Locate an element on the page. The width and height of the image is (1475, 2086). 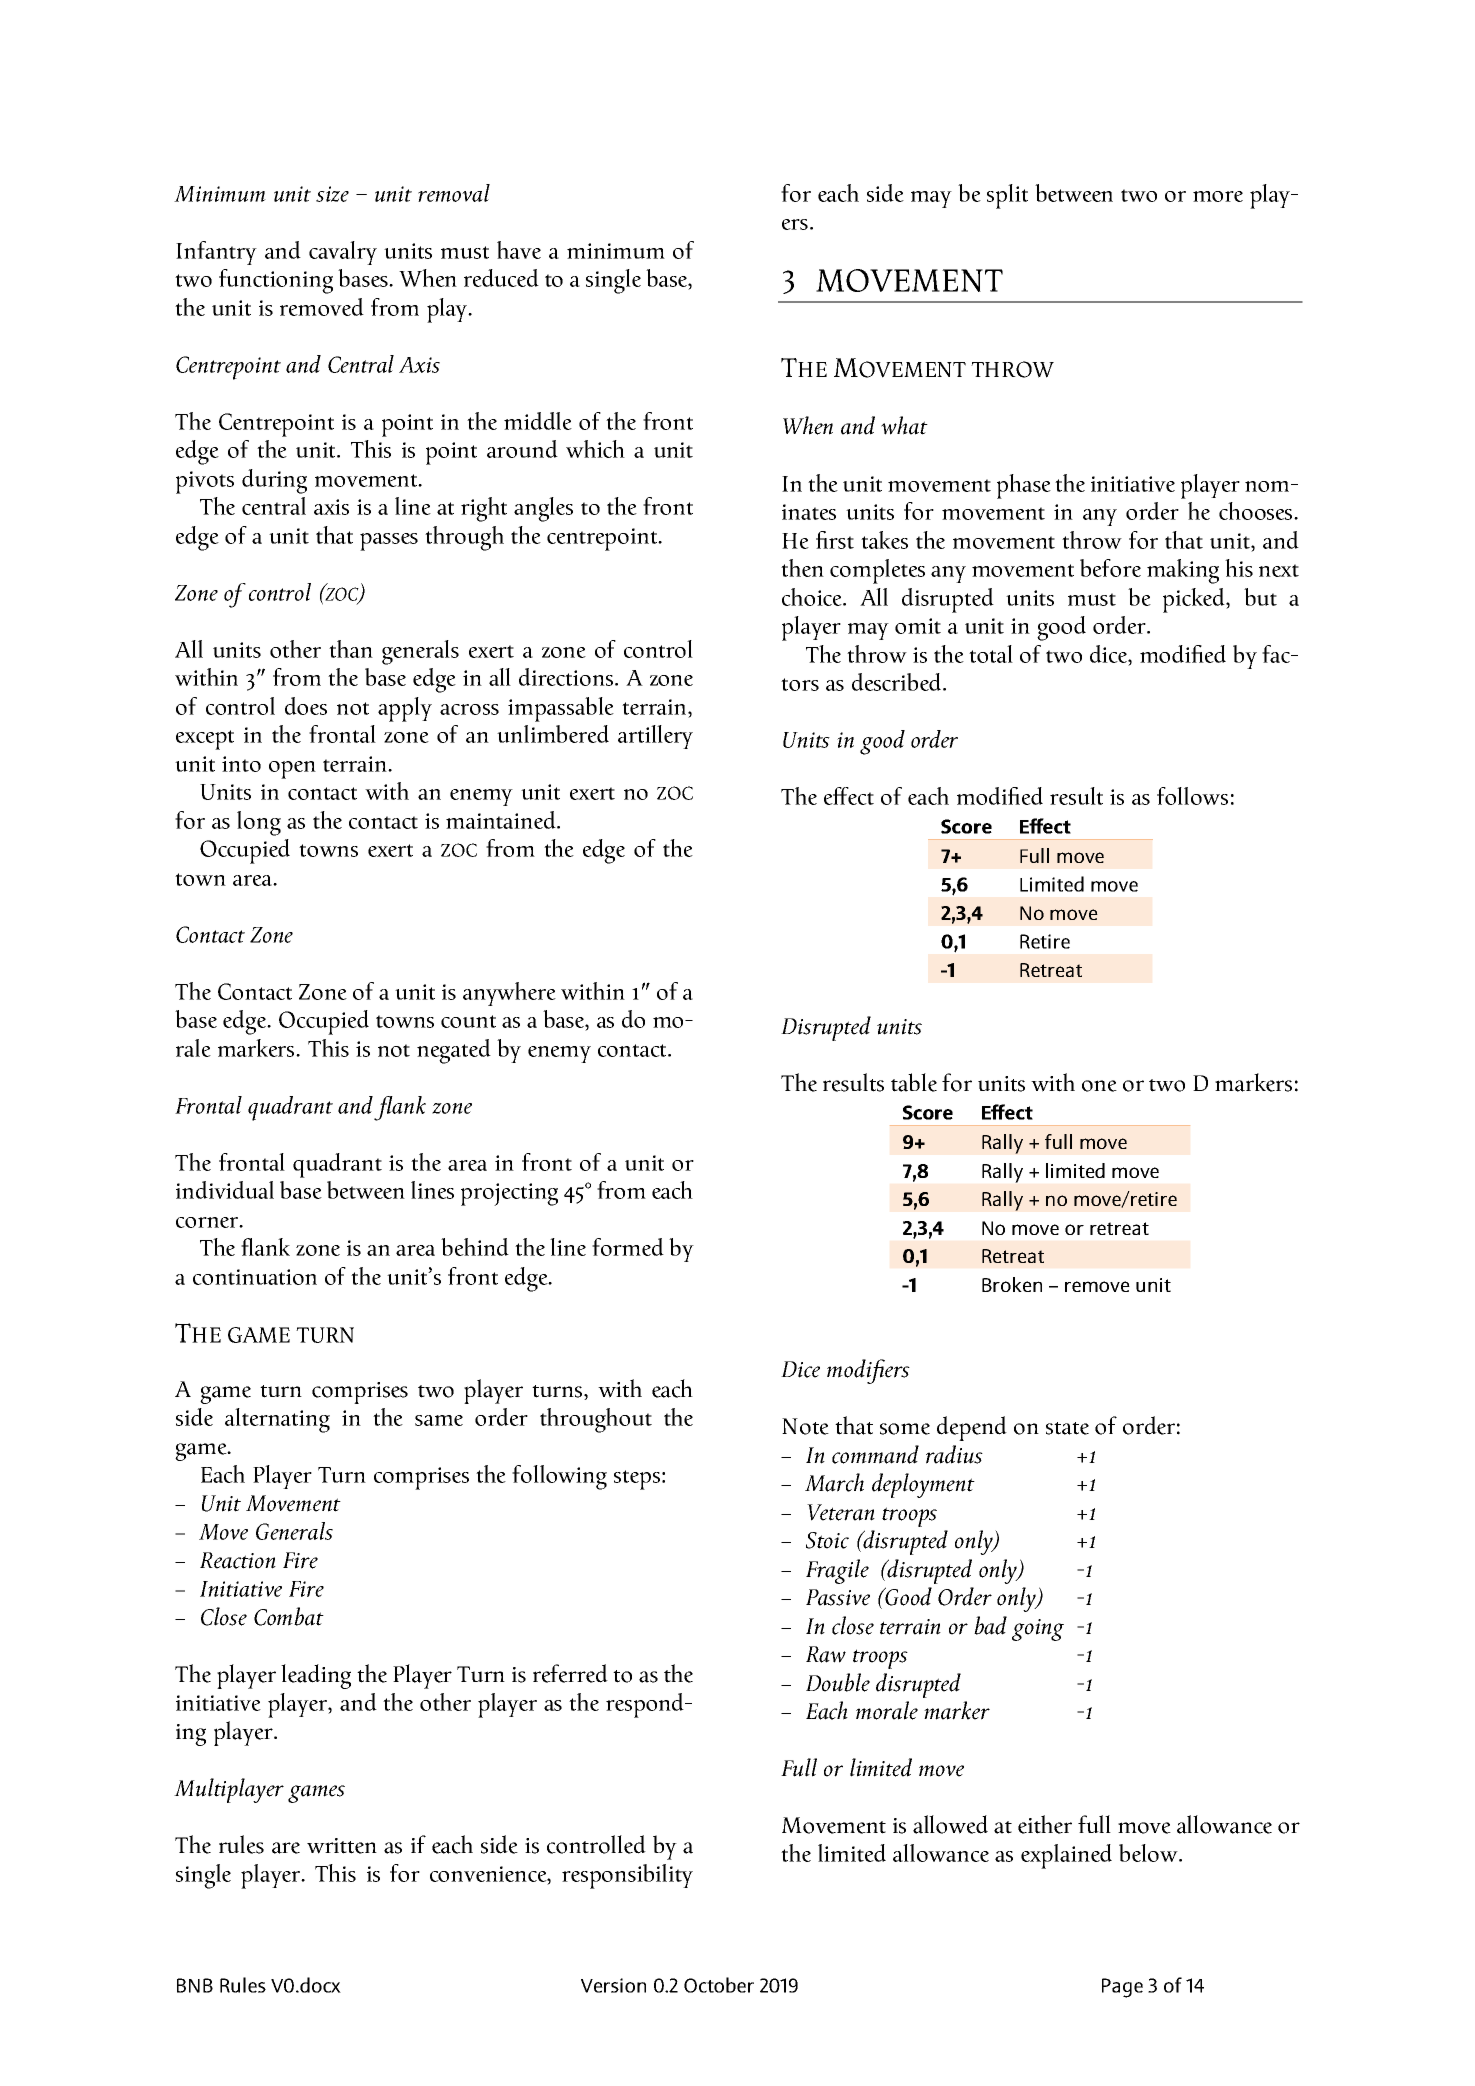
artillery is located at coordinates (655, 737).
